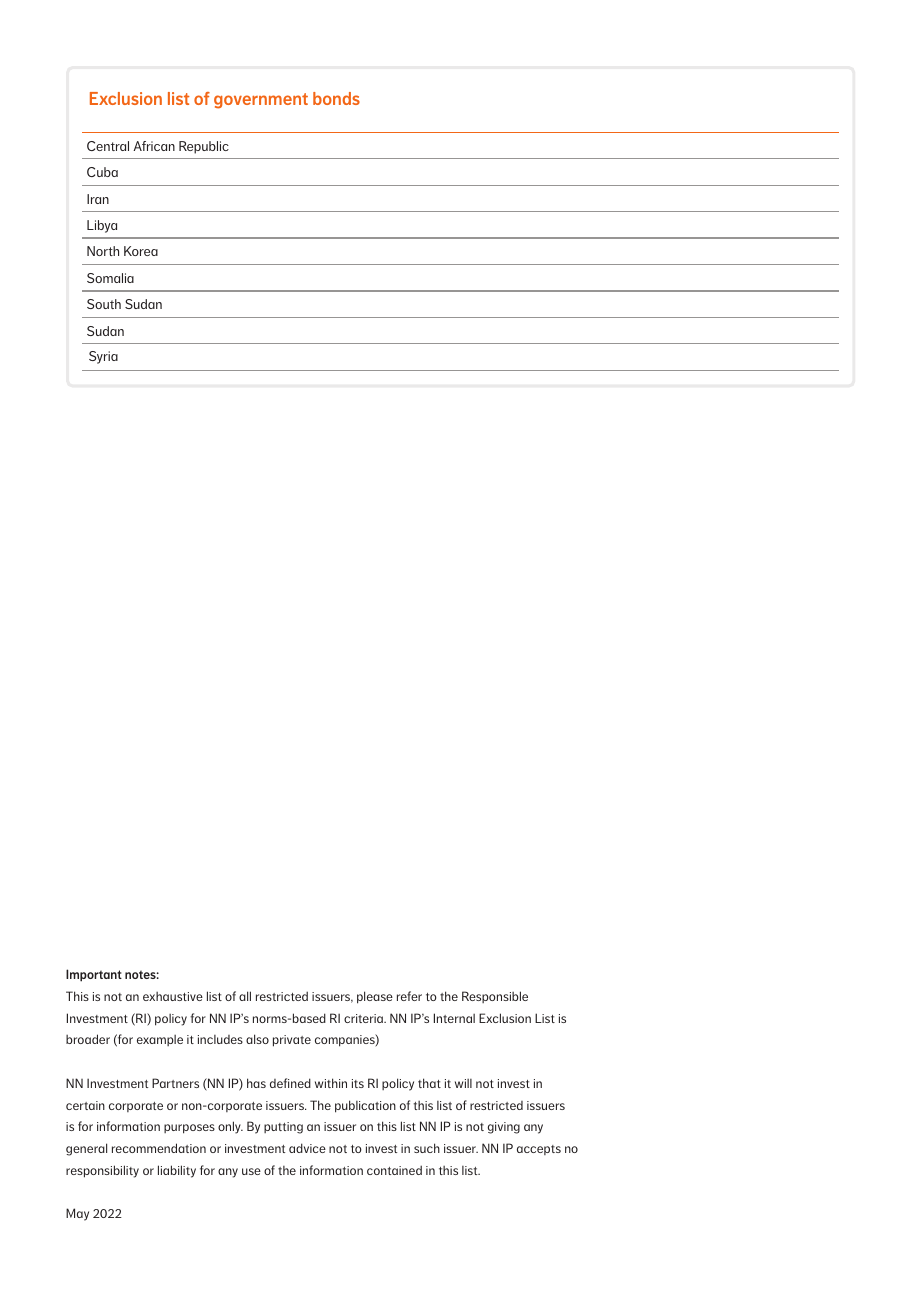 The height and width of the screenshot is (1308, 924). What do you see at coordinates (94, 975) in the screenshot?
I see `Important` at bounding box center [94, 975].
